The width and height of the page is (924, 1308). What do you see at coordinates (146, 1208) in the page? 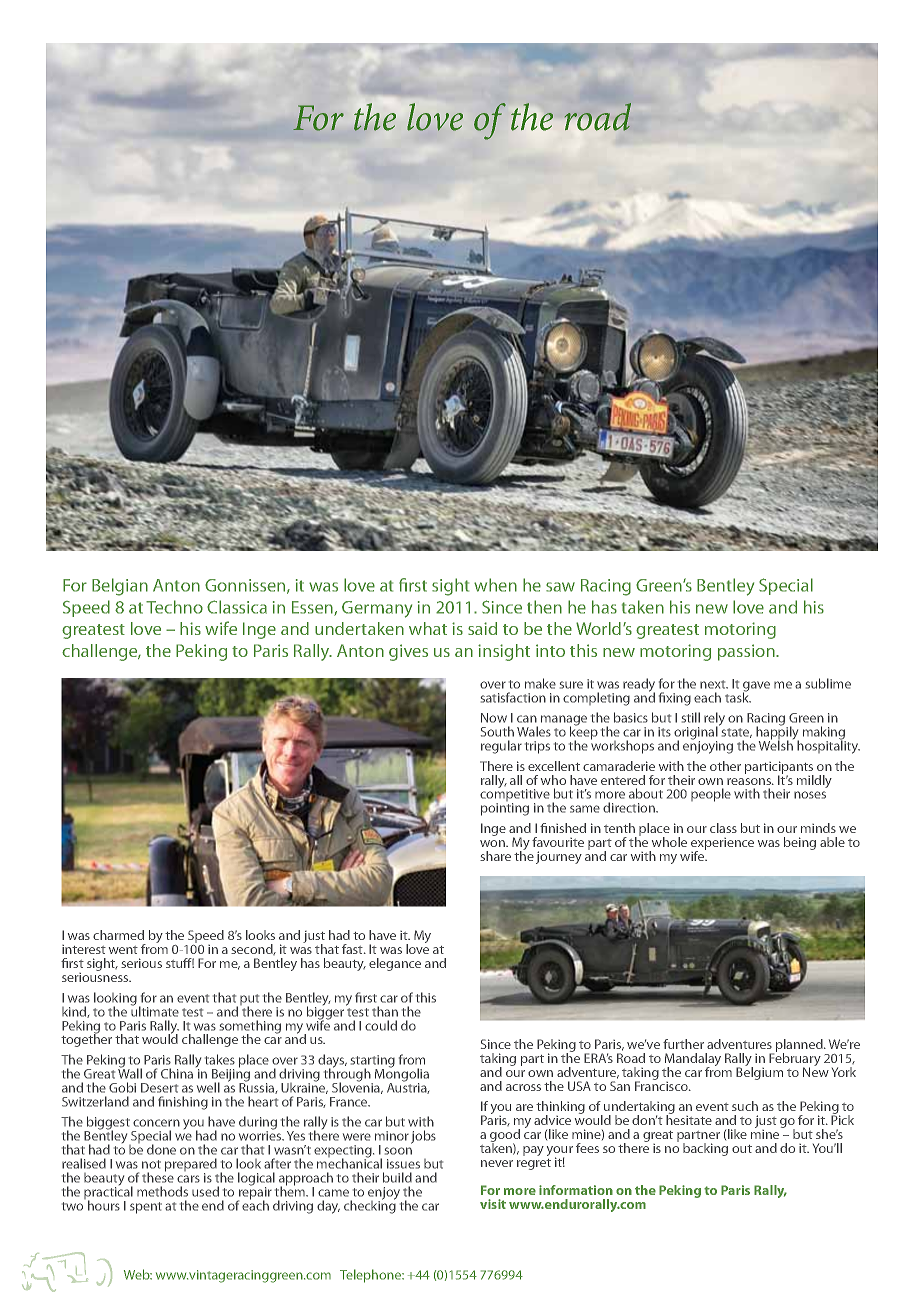
I see `spent` at bounding box center [146, 1208].
